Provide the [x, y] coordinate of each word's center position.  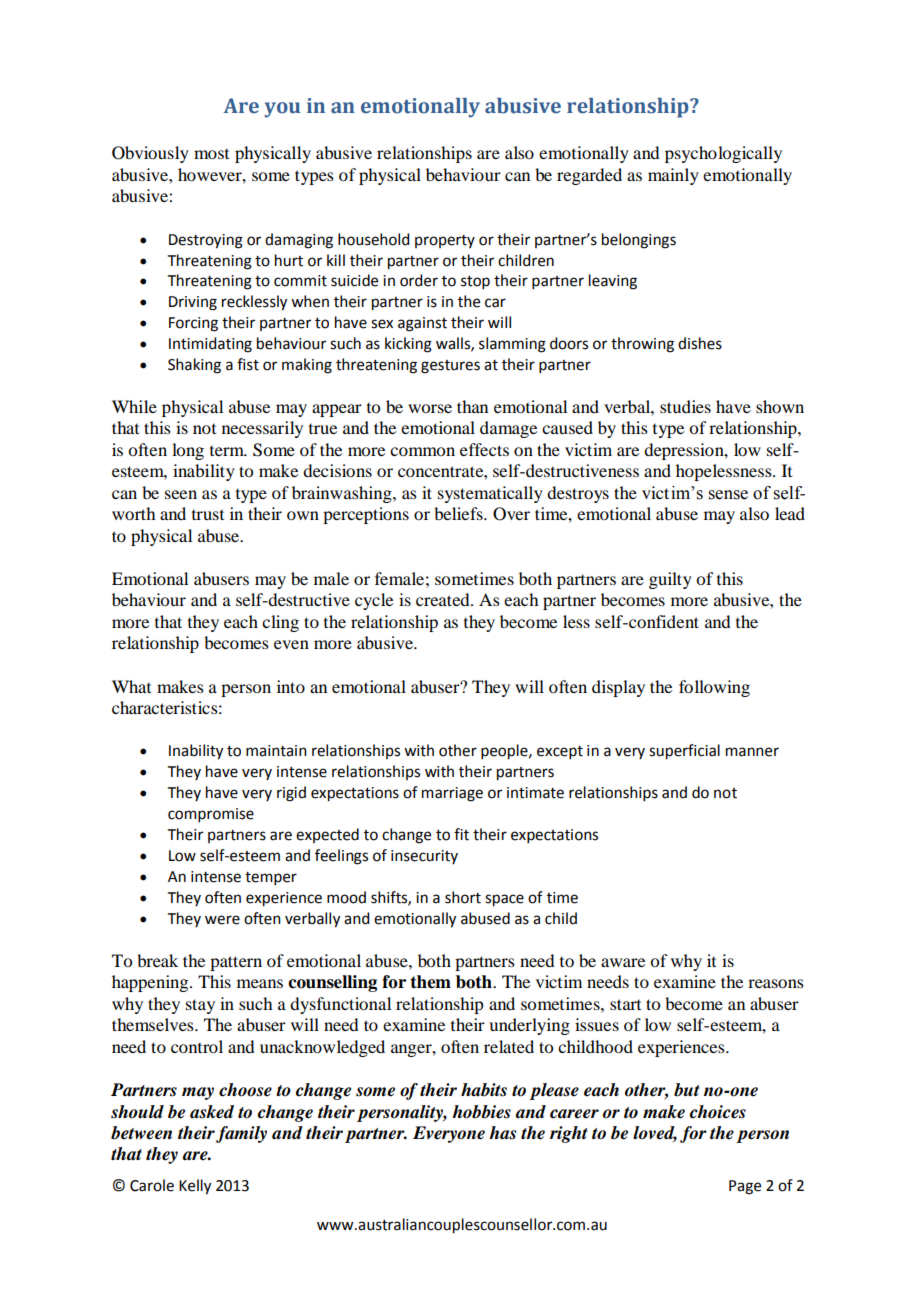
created [444, 599]
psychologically [723, 154]
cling [280, 623]
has [502, 1133]
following [714, 688]
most [211, 154]
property [445, 241]
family [241, 1134]
